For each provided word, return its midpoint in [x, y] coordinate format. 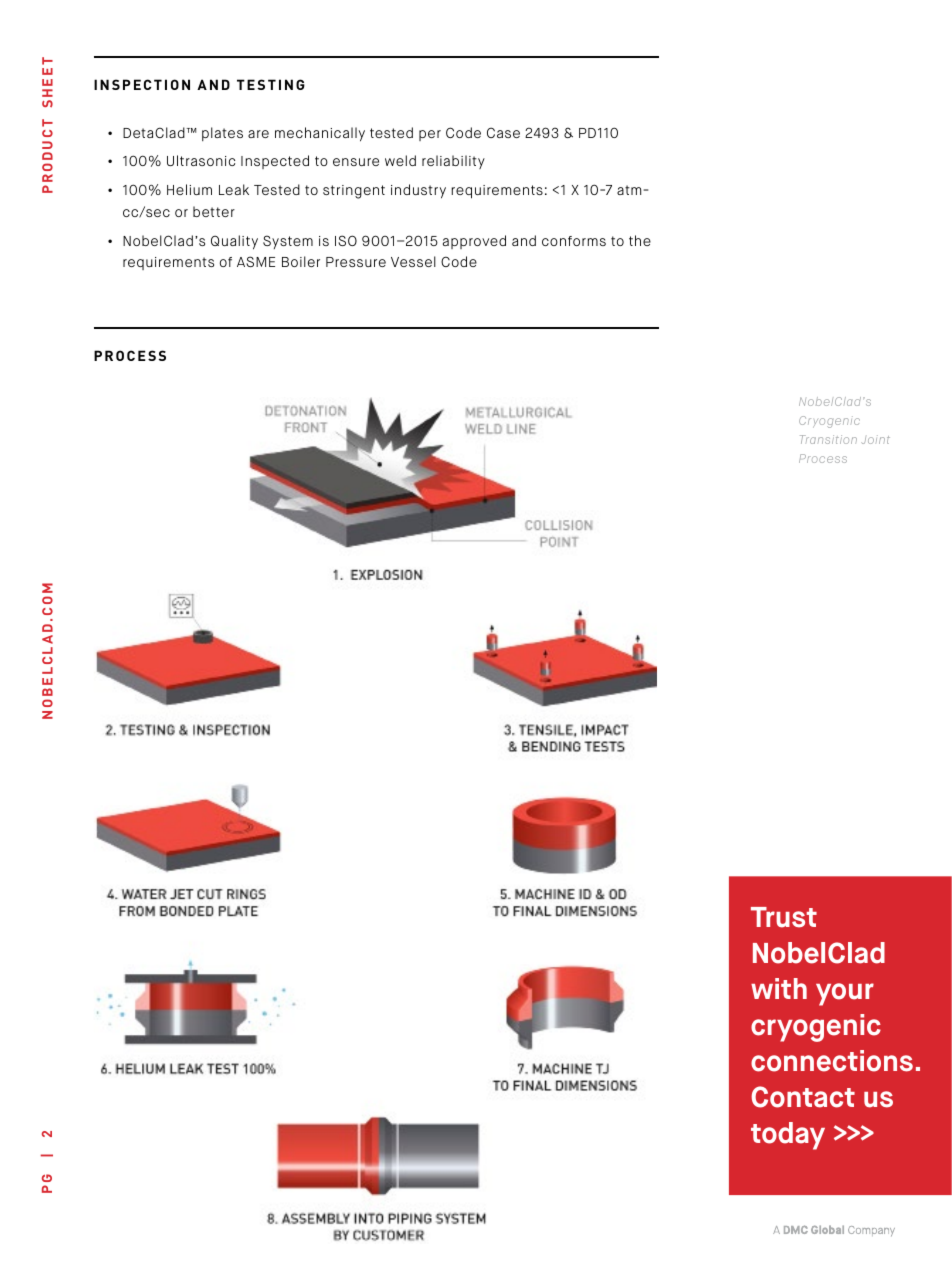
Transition [828, 439]
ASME [256, 261]
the [640, 240]
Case [503, 132]
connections [832, 1061]
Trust [784, 917]
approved [474, 242]
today [788, 1136]
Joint [875, 439]
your [845, 994]
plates [222, 134]
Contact [803, 1097]
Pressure [356, 262]
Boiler [301, 261]
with [779, 988]
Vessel [413, 261]
